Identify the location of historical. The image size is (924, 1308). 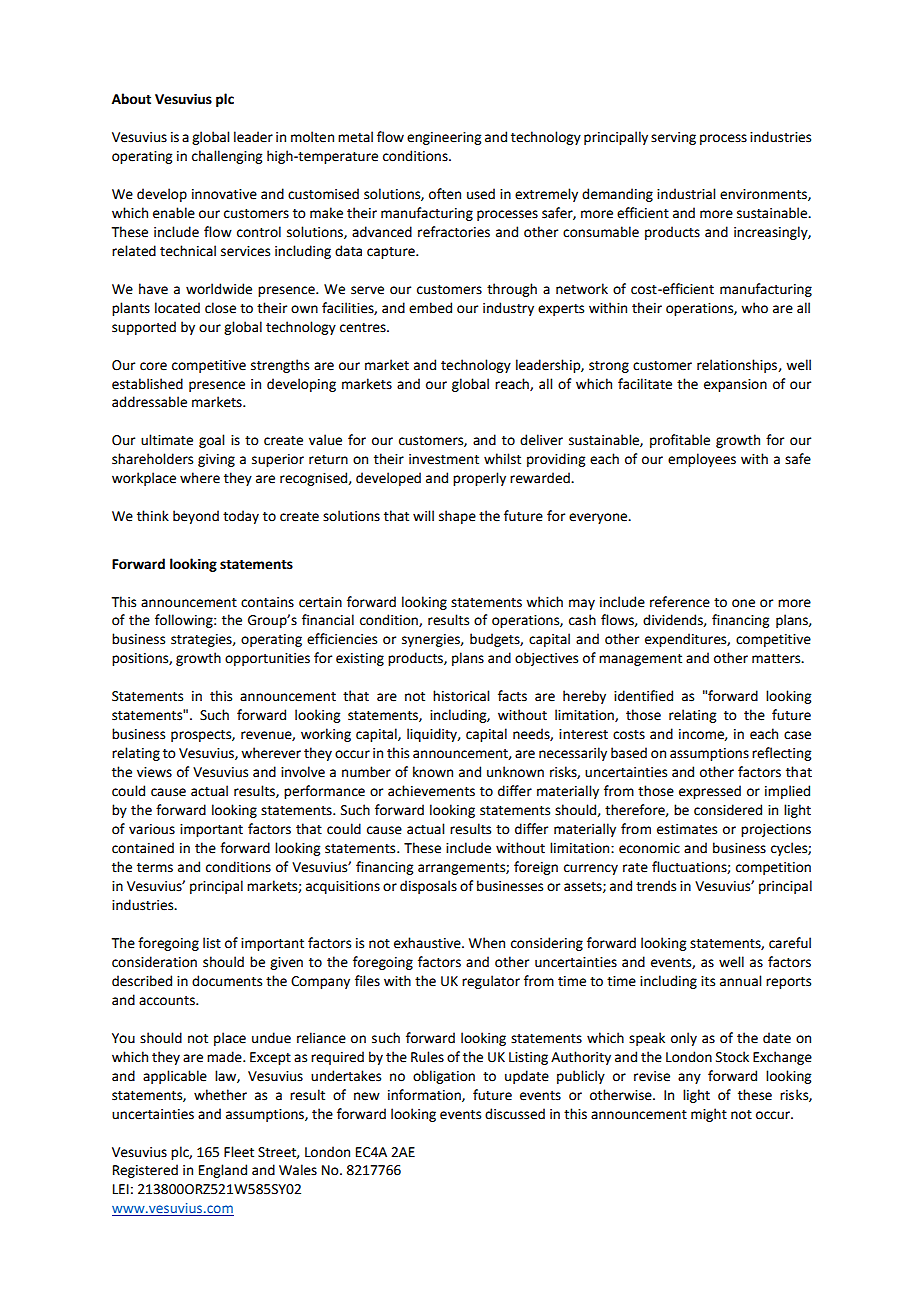
(461, 696).
